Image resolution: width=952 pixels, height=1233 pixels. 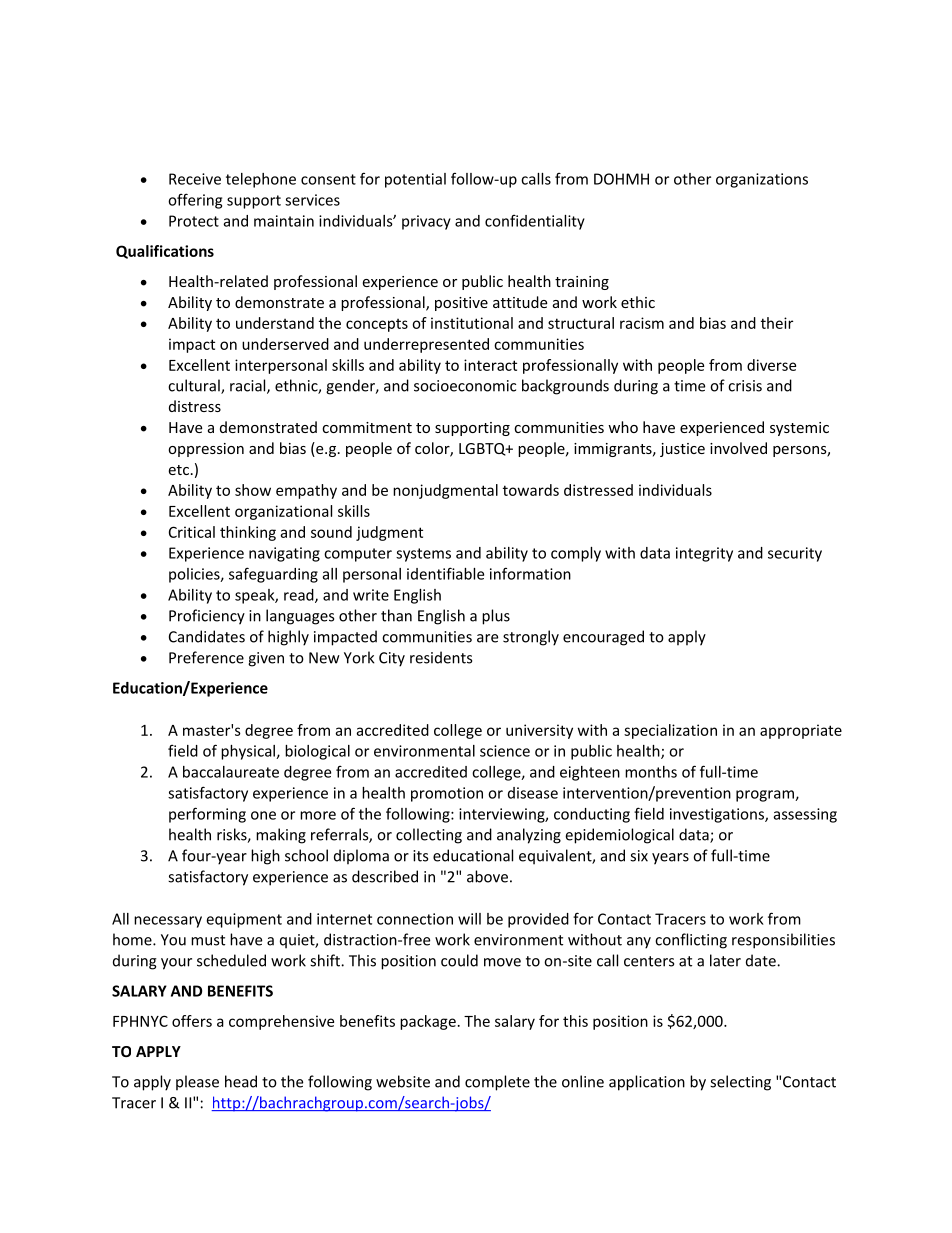 I want to click on program, so click(x=766, y=796).
